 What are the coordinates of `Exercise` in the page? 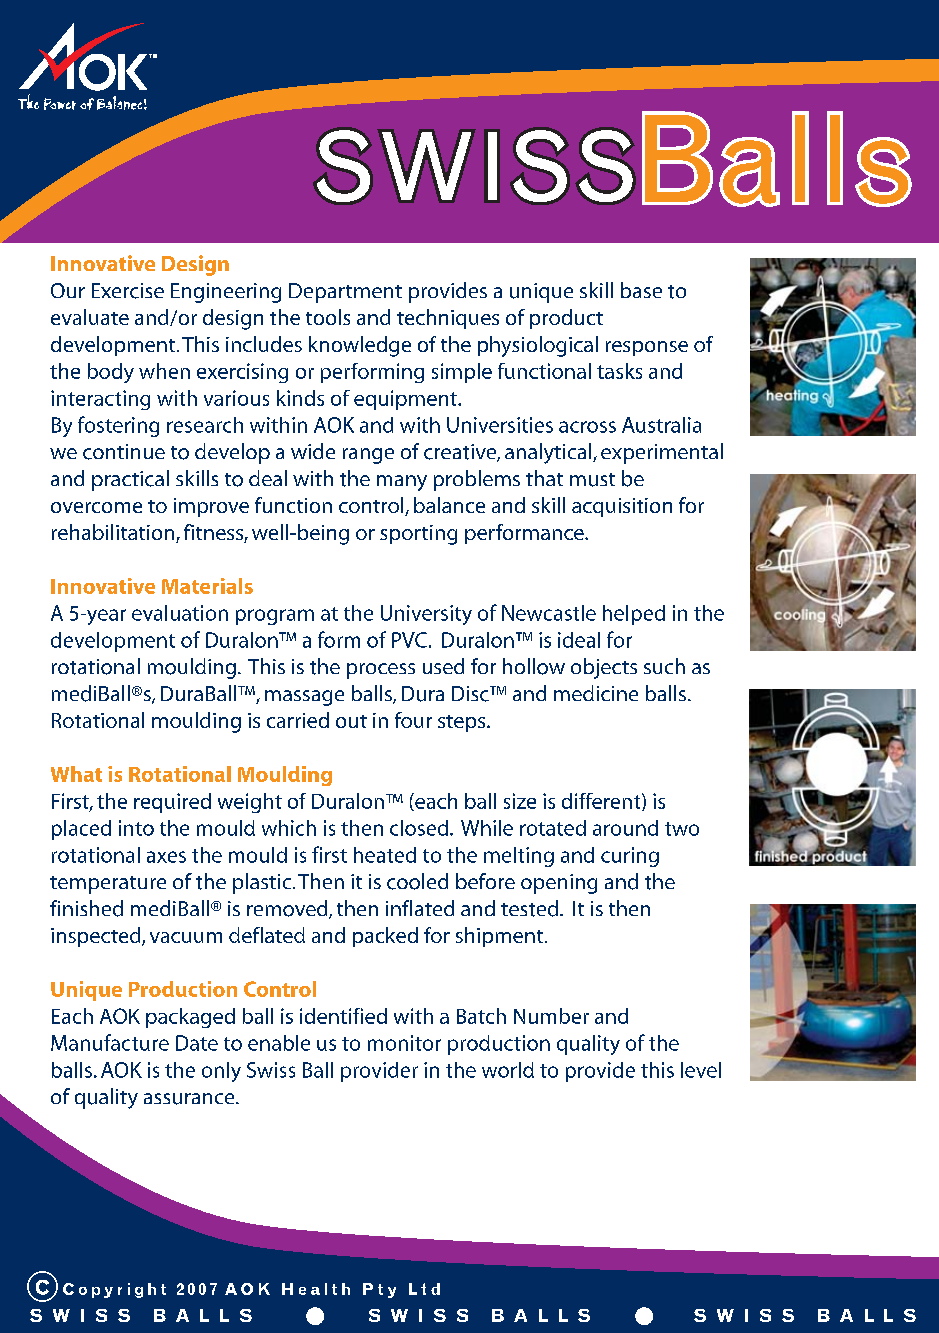 It's located at (128, 291).
